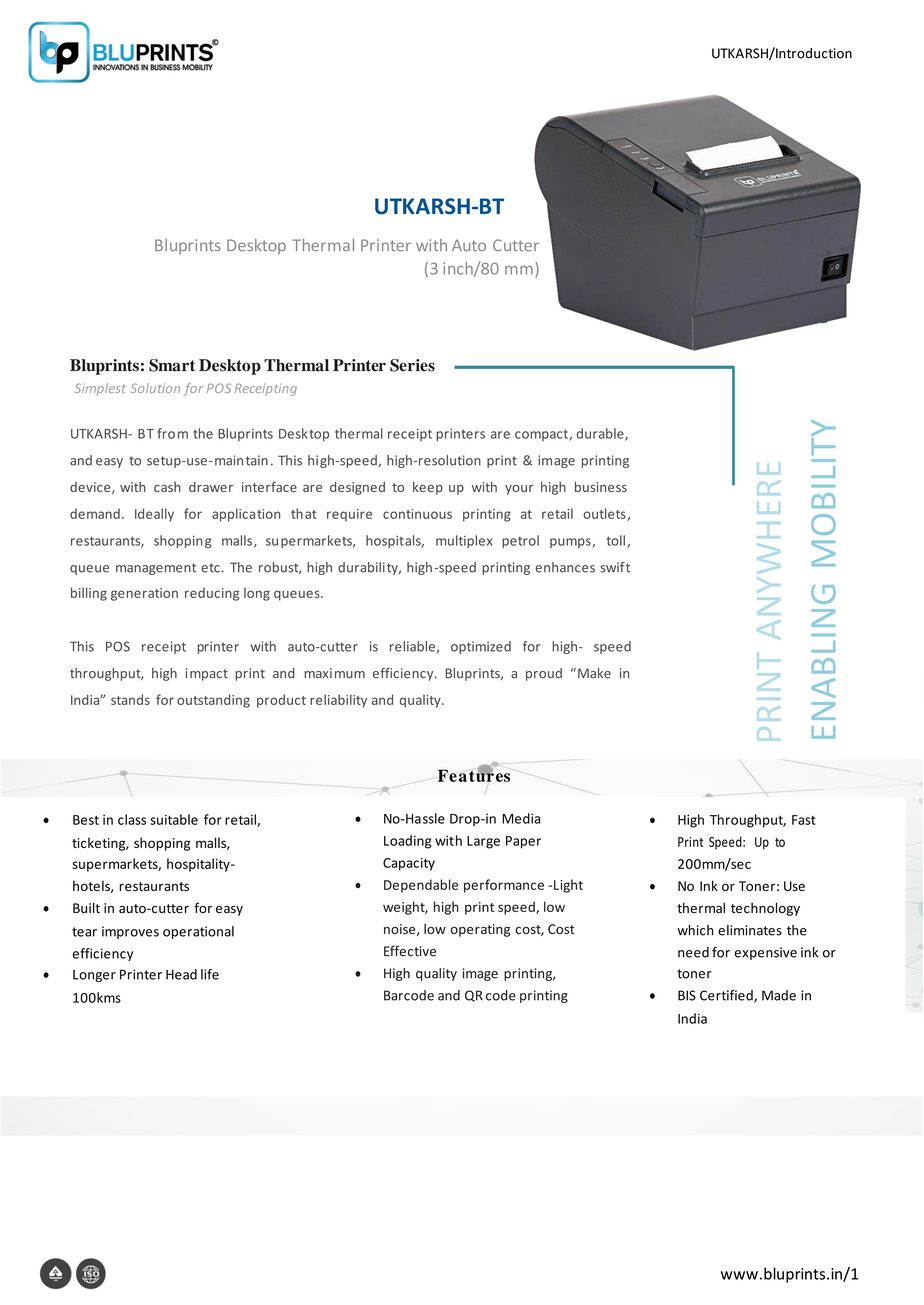 Image resolution: width=924 pixels, height=1305 pixels. Describe the element at coordinates (615, 567) in the screenshot. I see `swift` at that location.
